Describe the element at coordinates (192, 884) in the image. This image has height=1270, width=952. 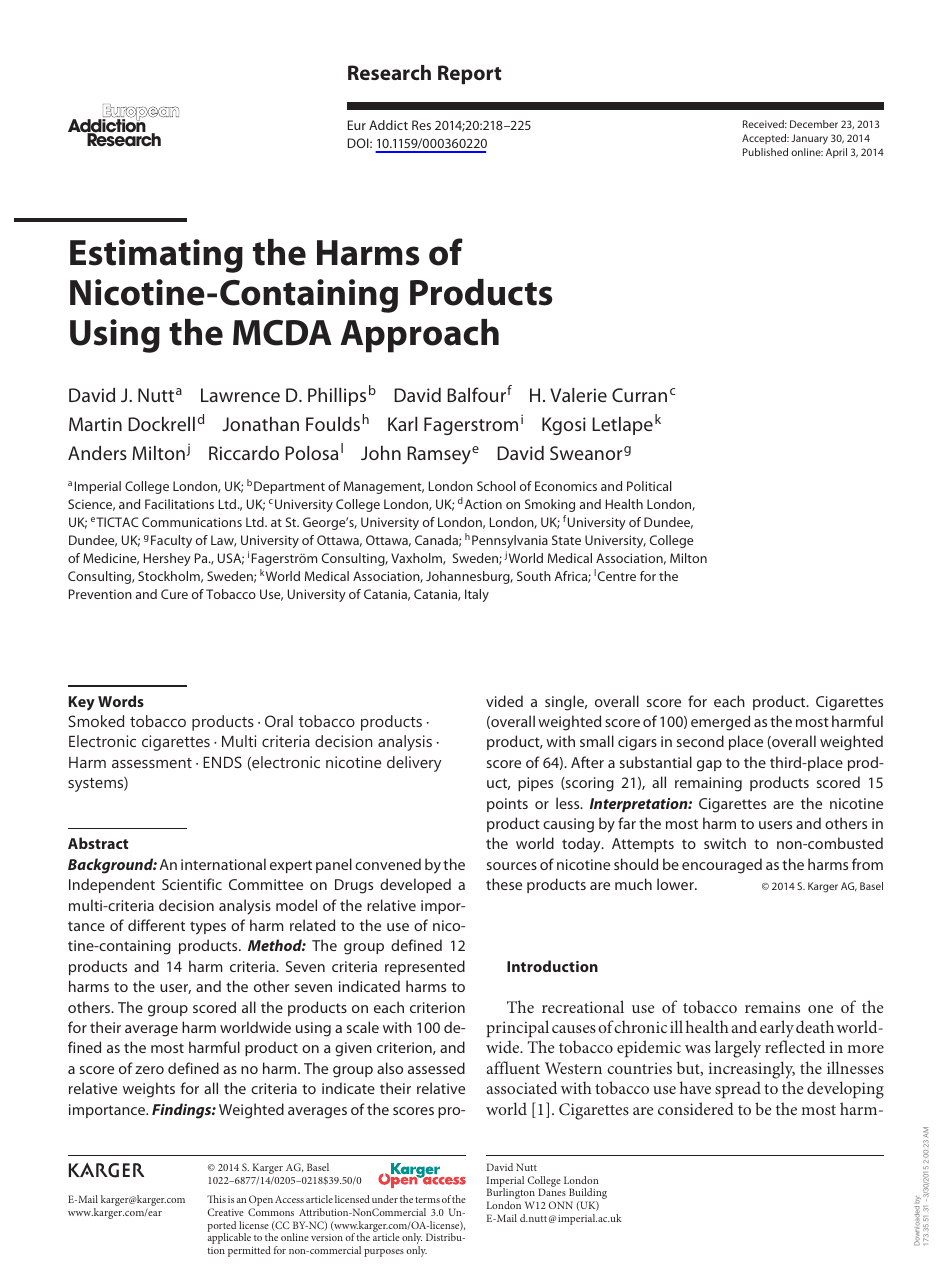
I see `Scientific` at that location.
